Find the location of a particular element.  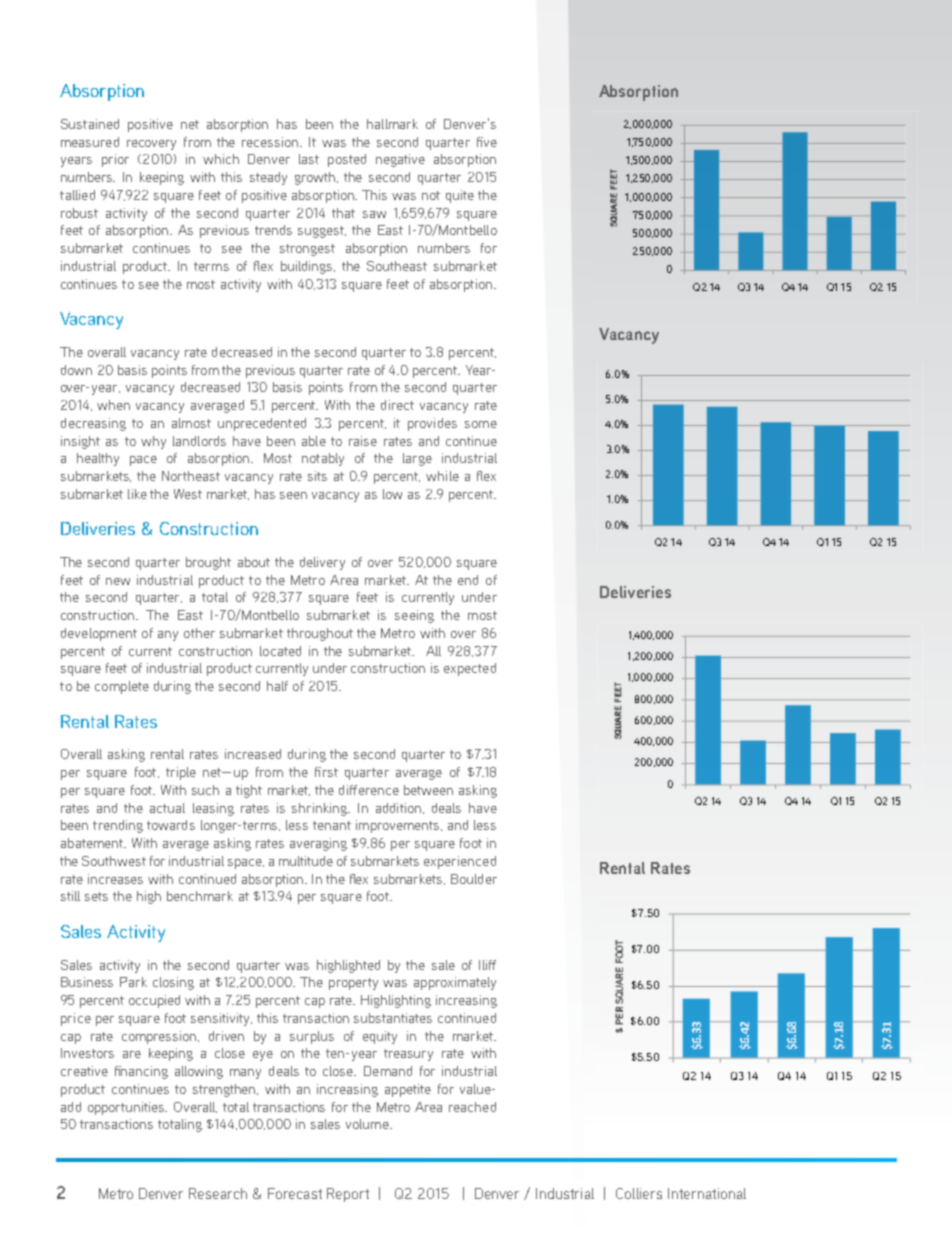

Research is located at coordinates (218, 1193).
